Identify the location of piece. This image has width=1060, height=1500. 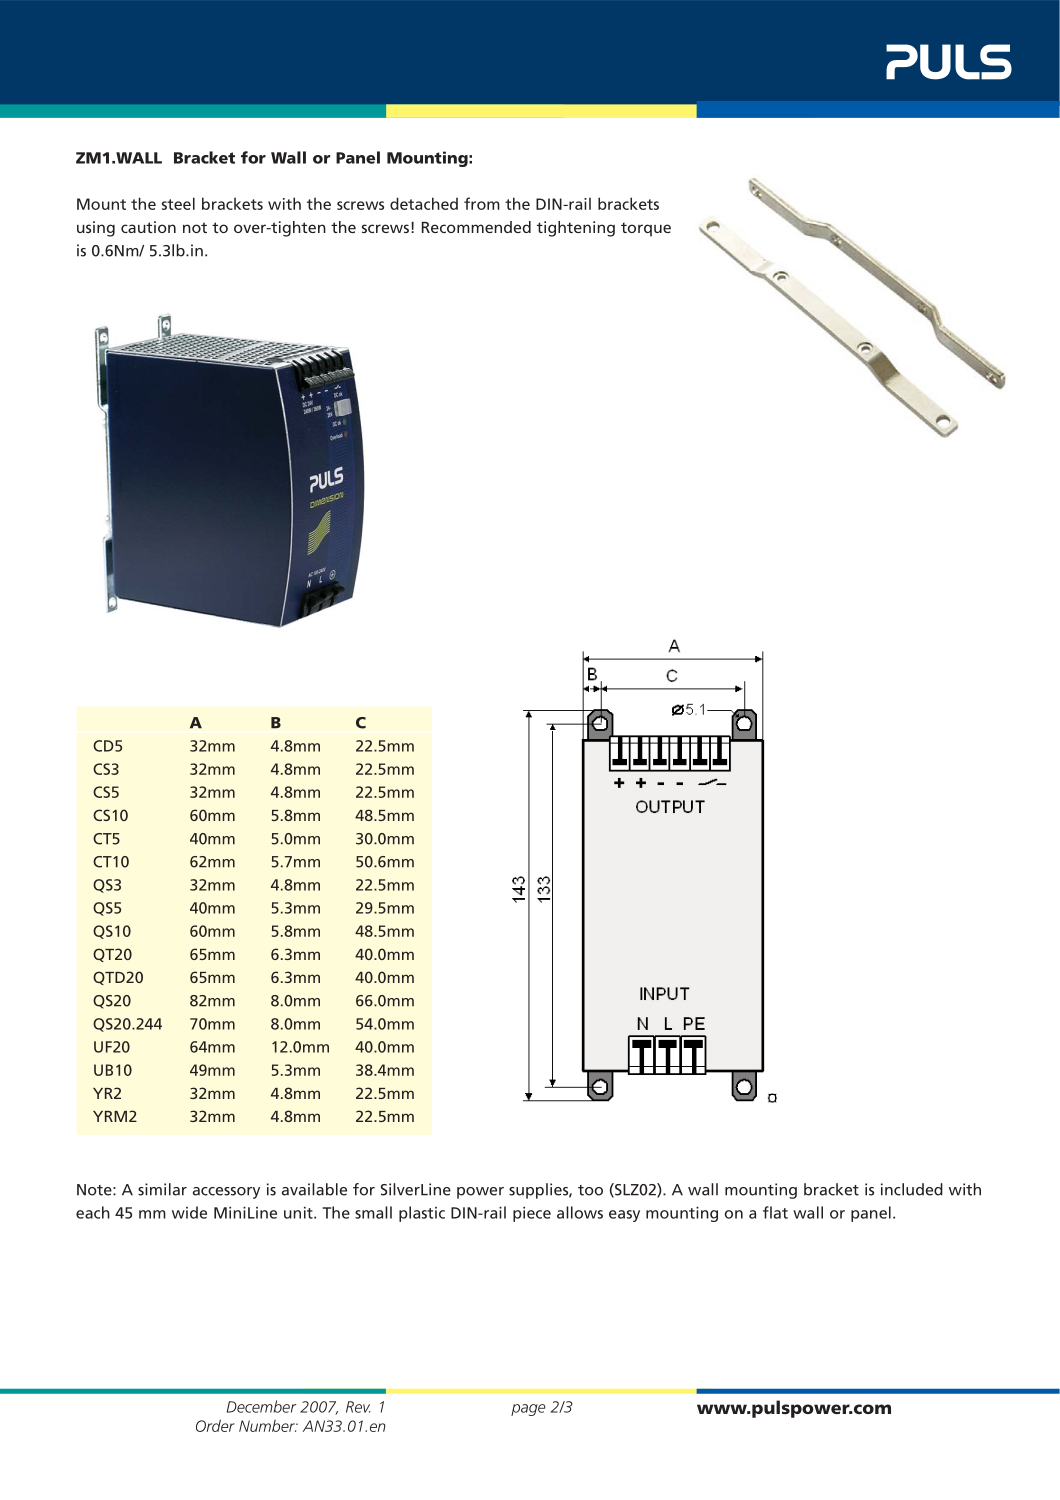
(532, 1214).
